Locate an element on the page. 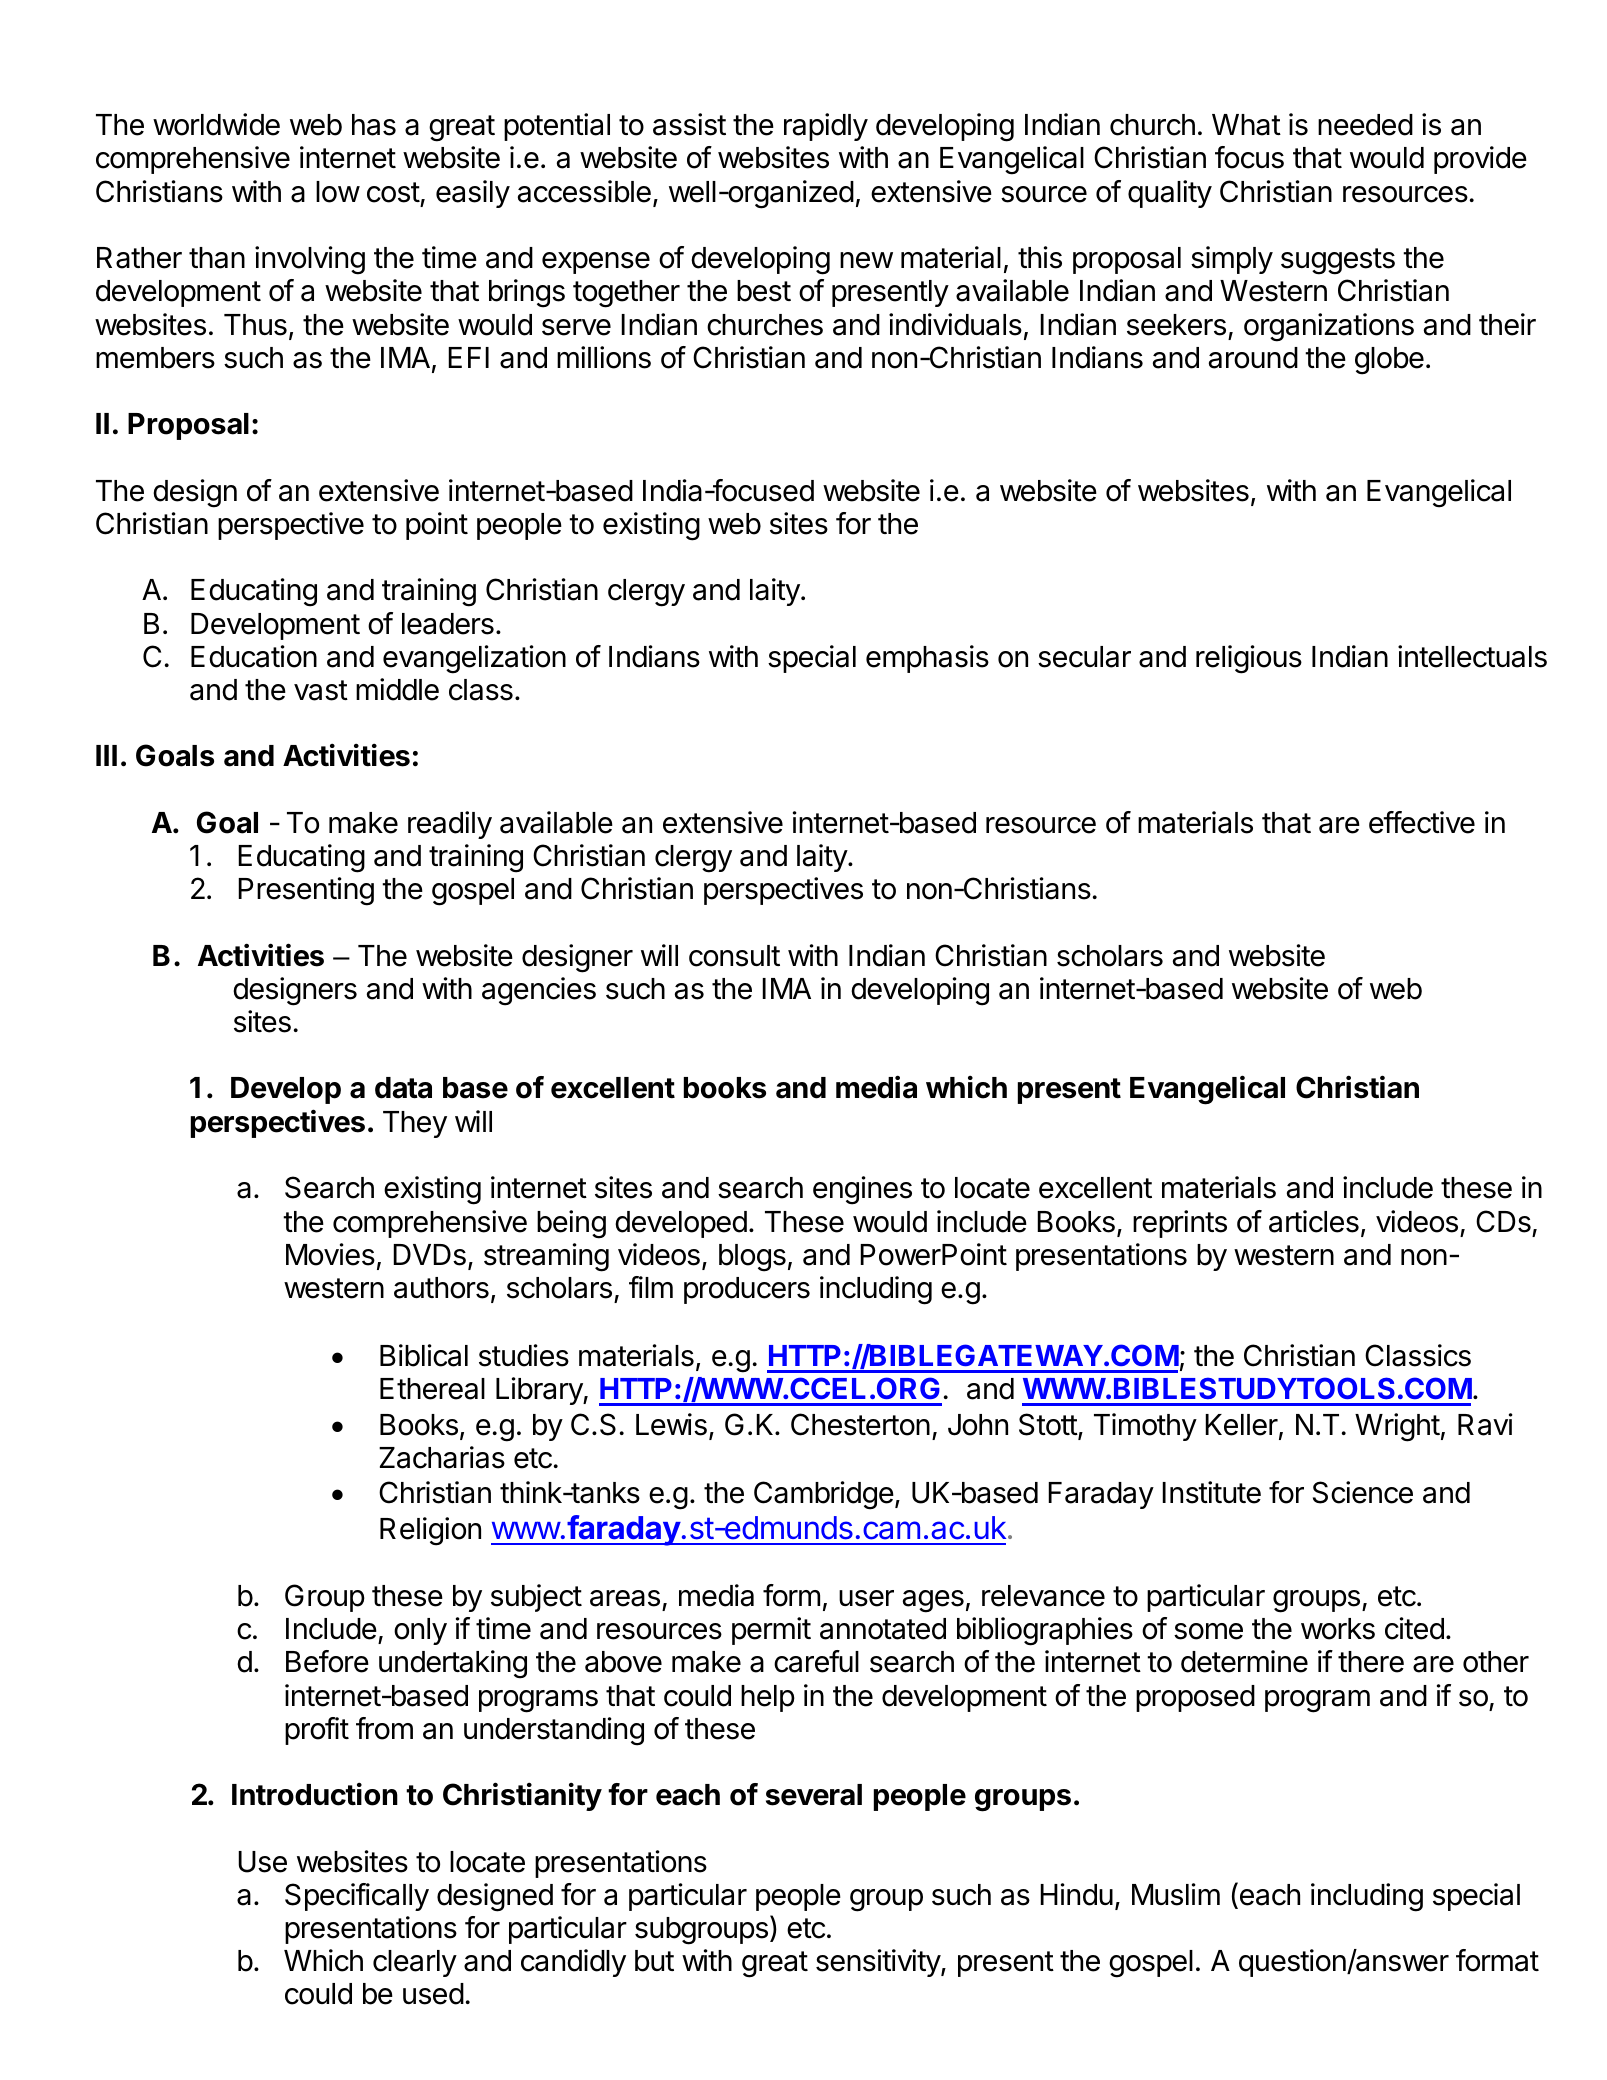 The image size is (1607, 2080). rapidly is located at coordinates (826, 127).
